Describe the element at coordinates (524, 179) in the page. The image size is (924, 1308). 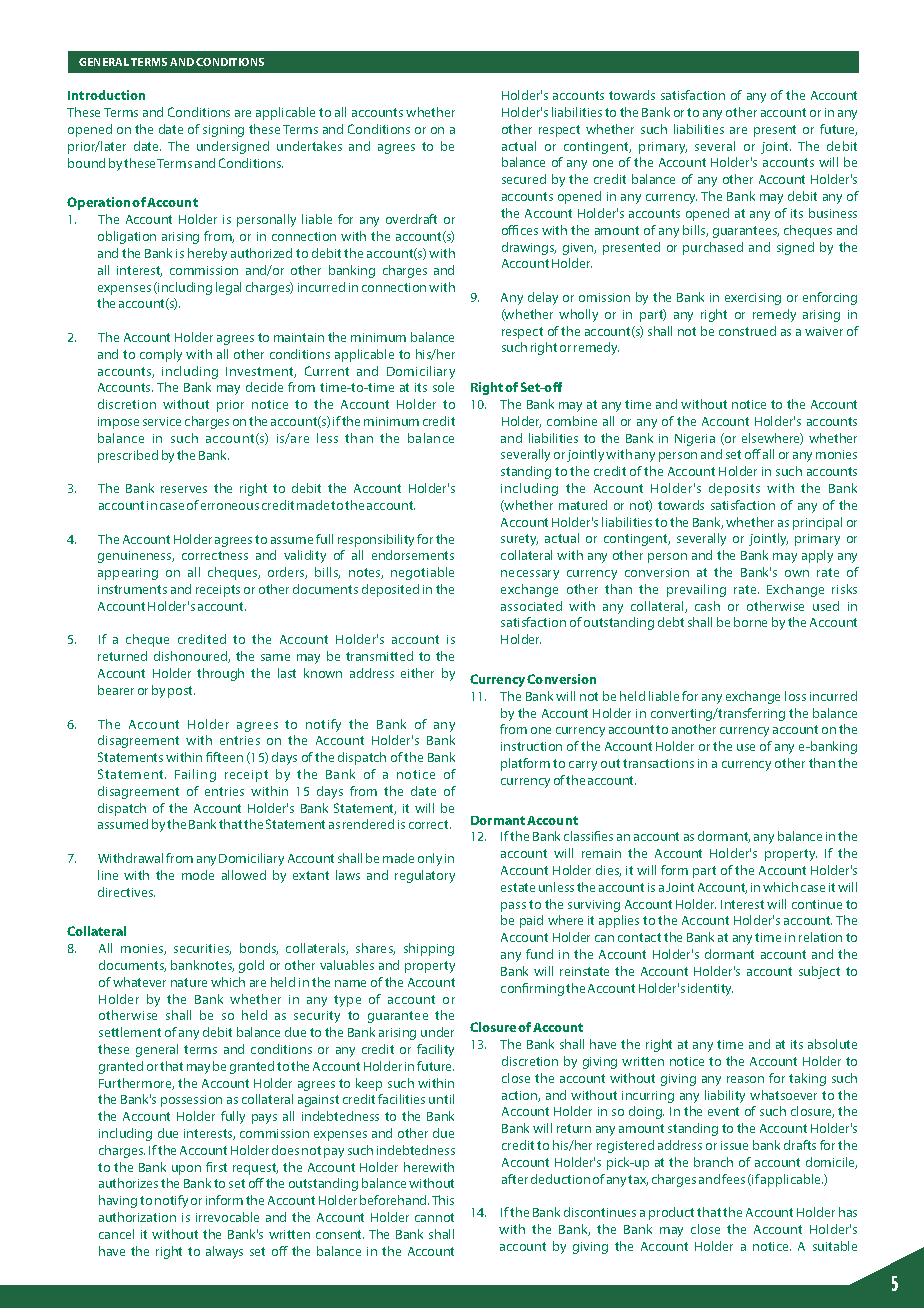
I see `secured` at that location.
